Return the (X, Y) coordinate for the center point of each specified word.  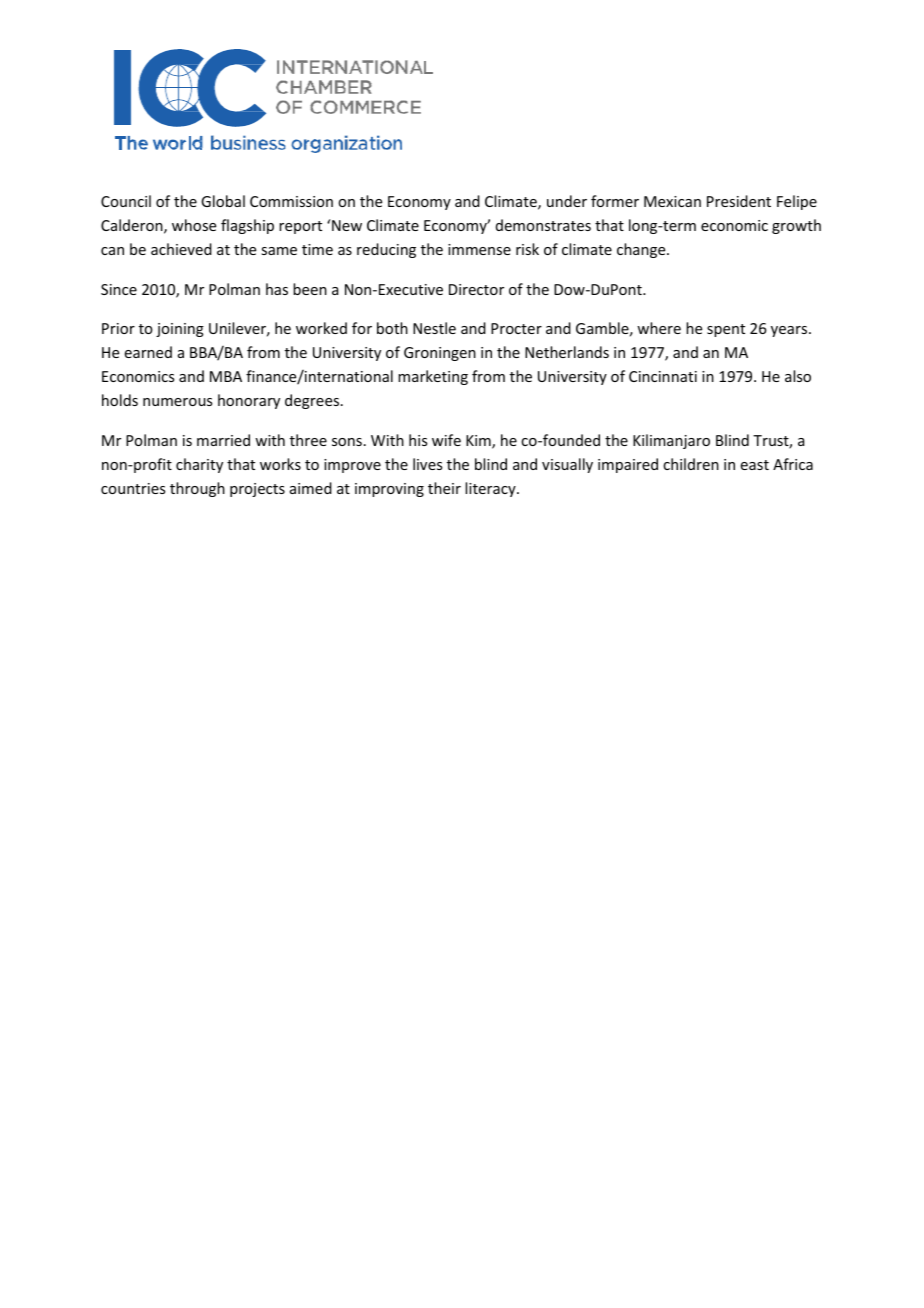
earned (148, 352)
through (197, 489)
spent (726, 330)
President (739, 201)
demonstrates (543, 225)
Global (223, 201)
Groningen (440, 354)
